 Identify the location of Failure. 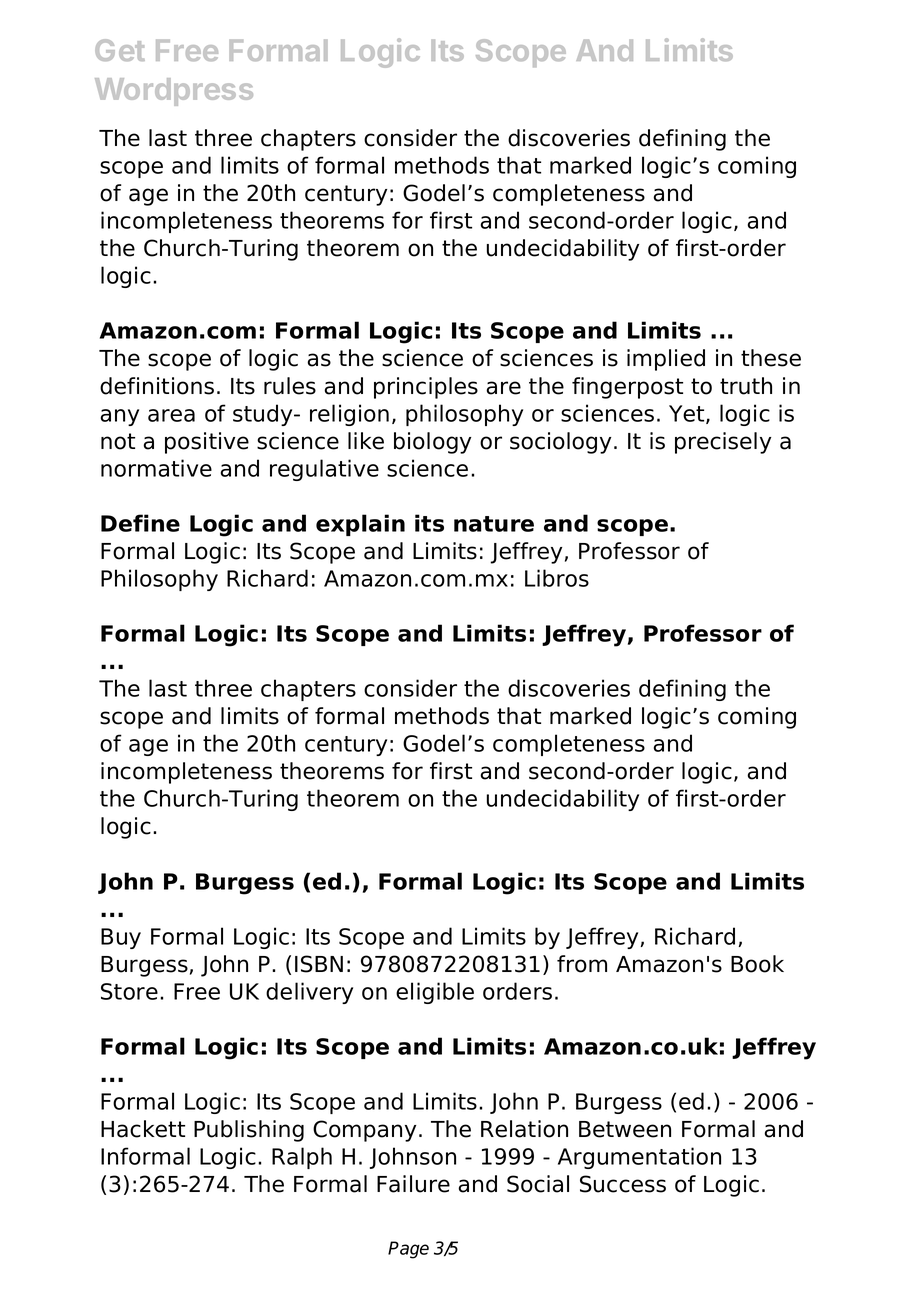
(413, 1184).
